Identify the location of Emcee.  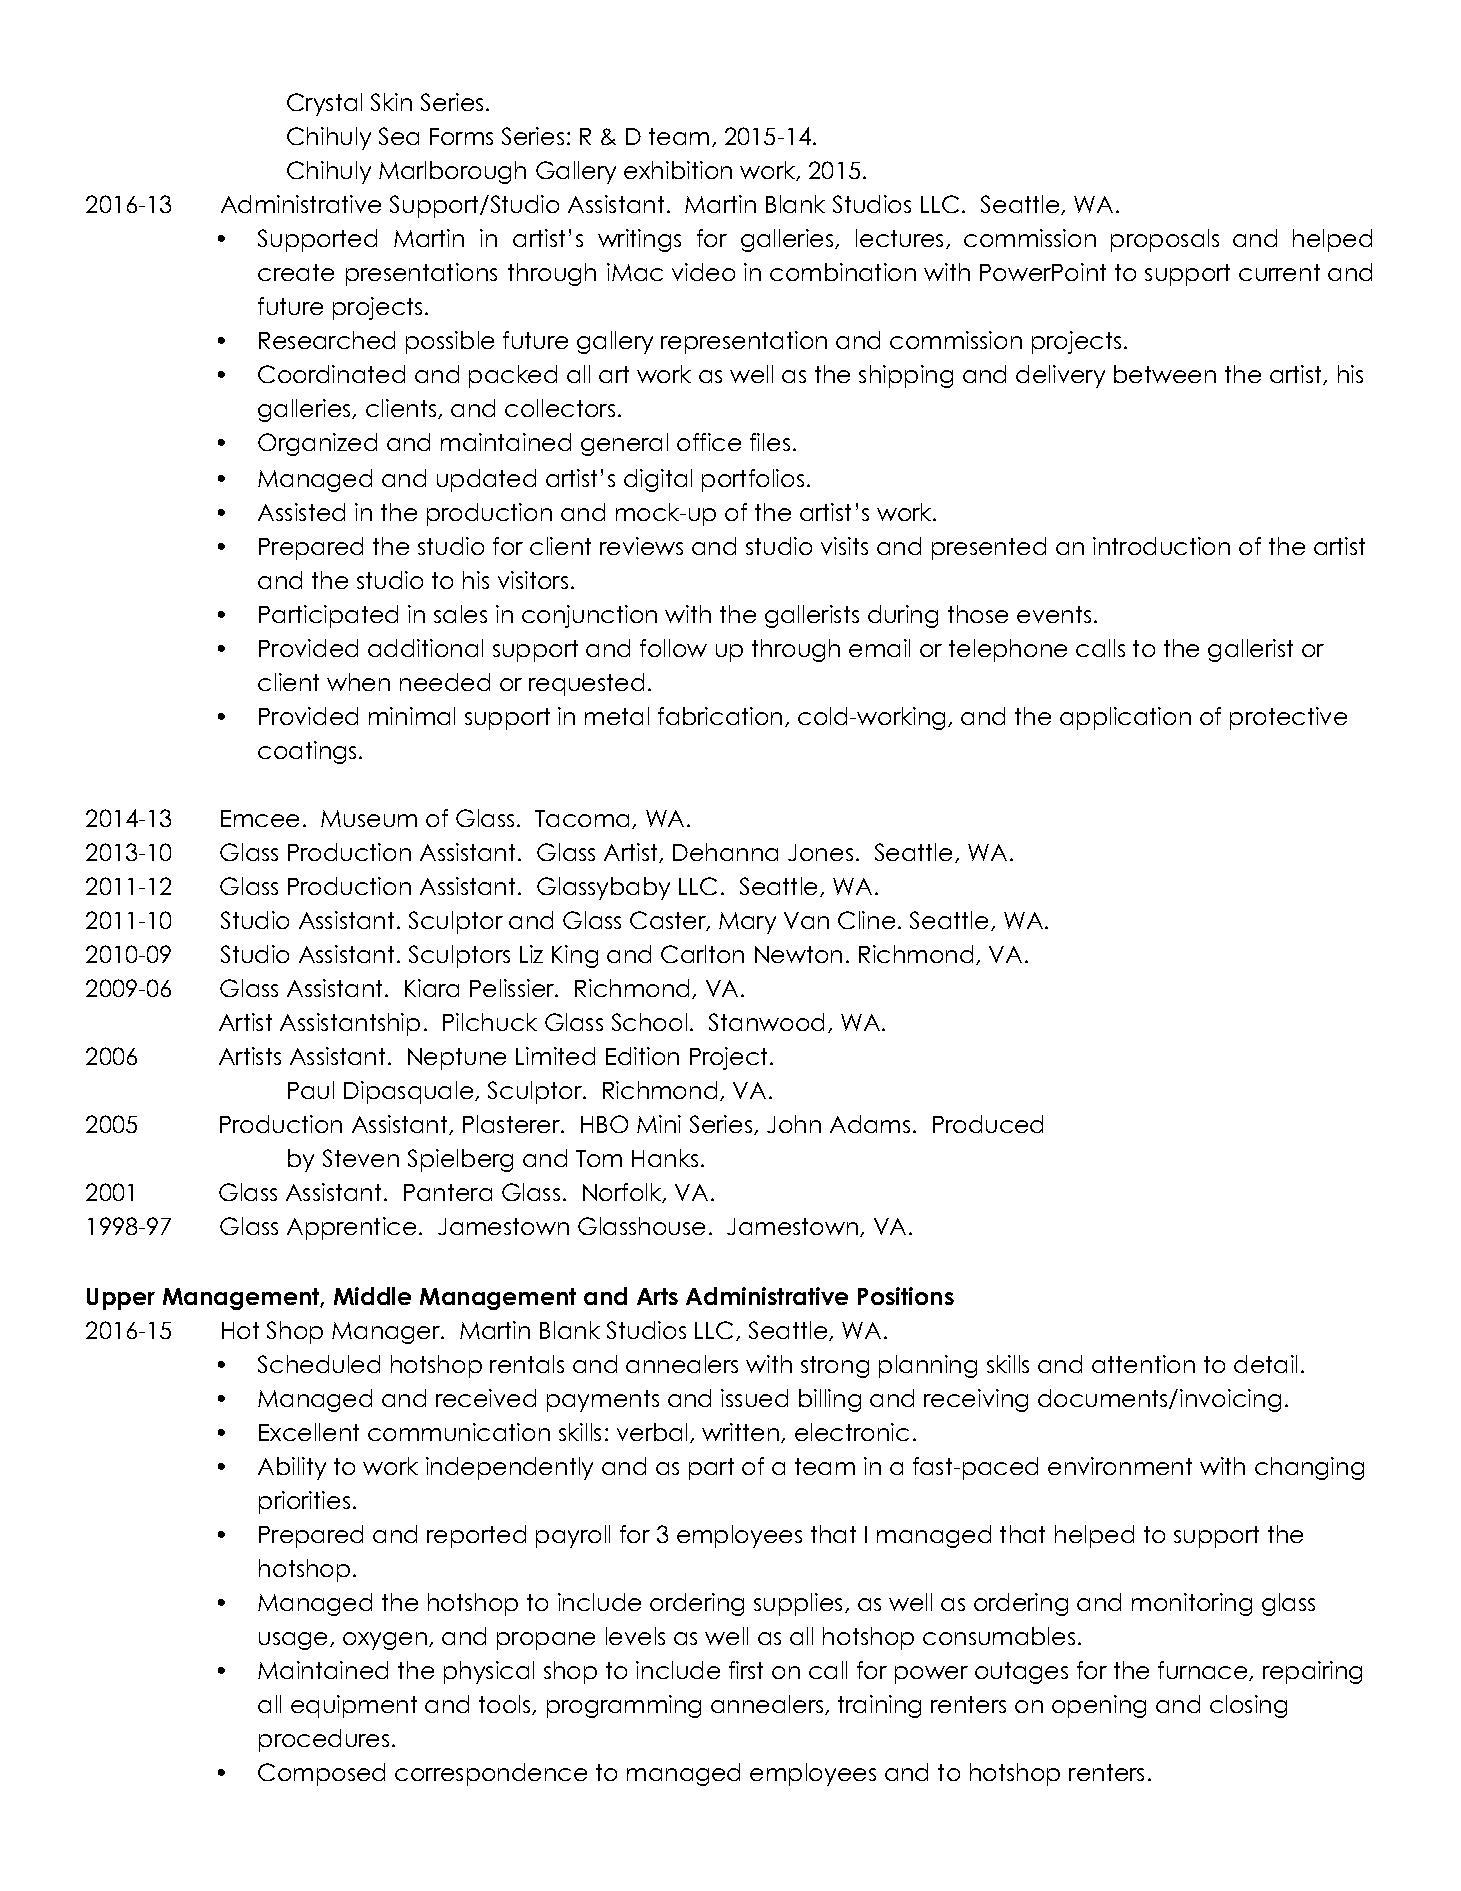
(260, 818).
